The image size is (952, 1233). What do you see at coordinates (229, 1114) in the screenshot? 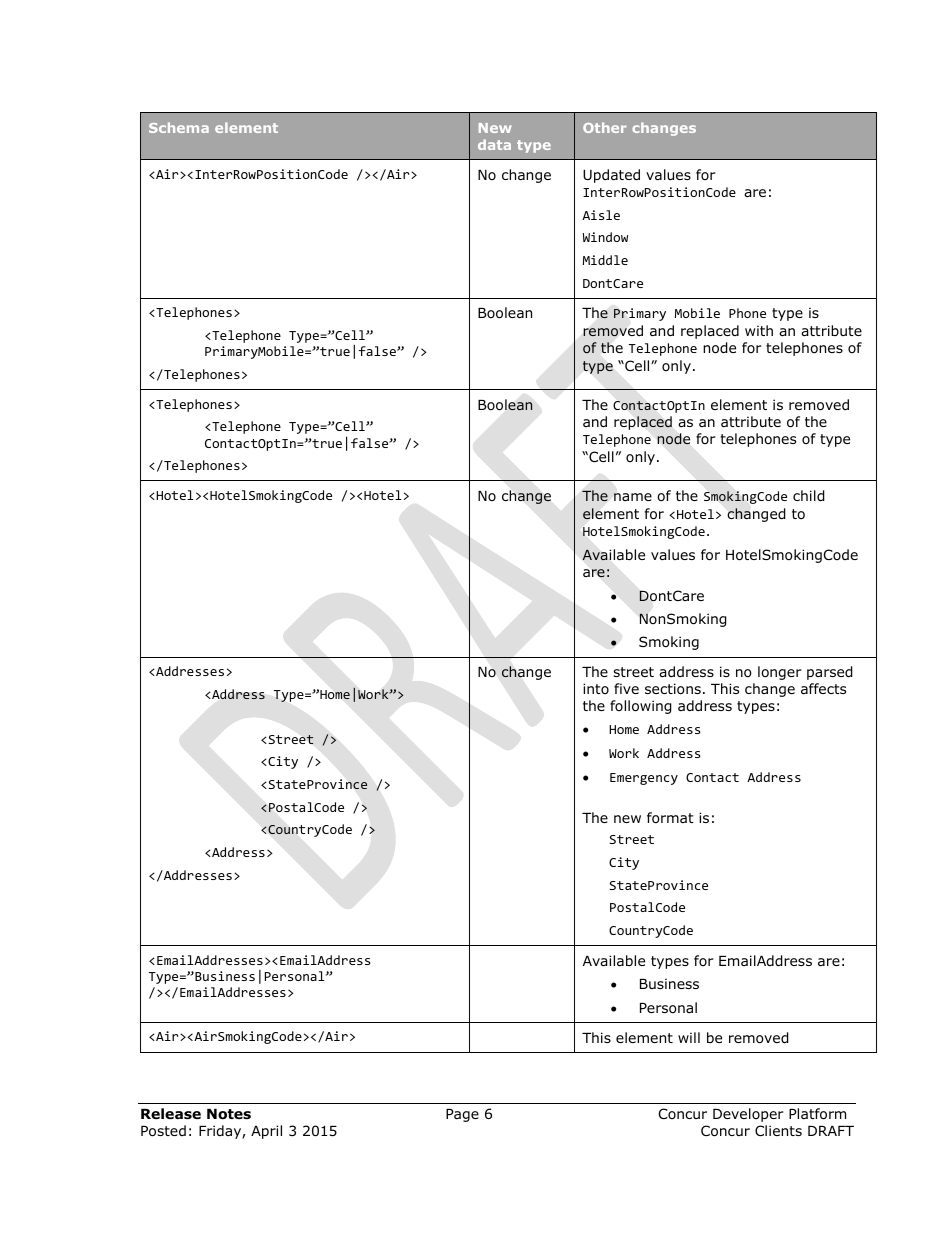
I see `Notes` at bounding box center [229, 1114].
